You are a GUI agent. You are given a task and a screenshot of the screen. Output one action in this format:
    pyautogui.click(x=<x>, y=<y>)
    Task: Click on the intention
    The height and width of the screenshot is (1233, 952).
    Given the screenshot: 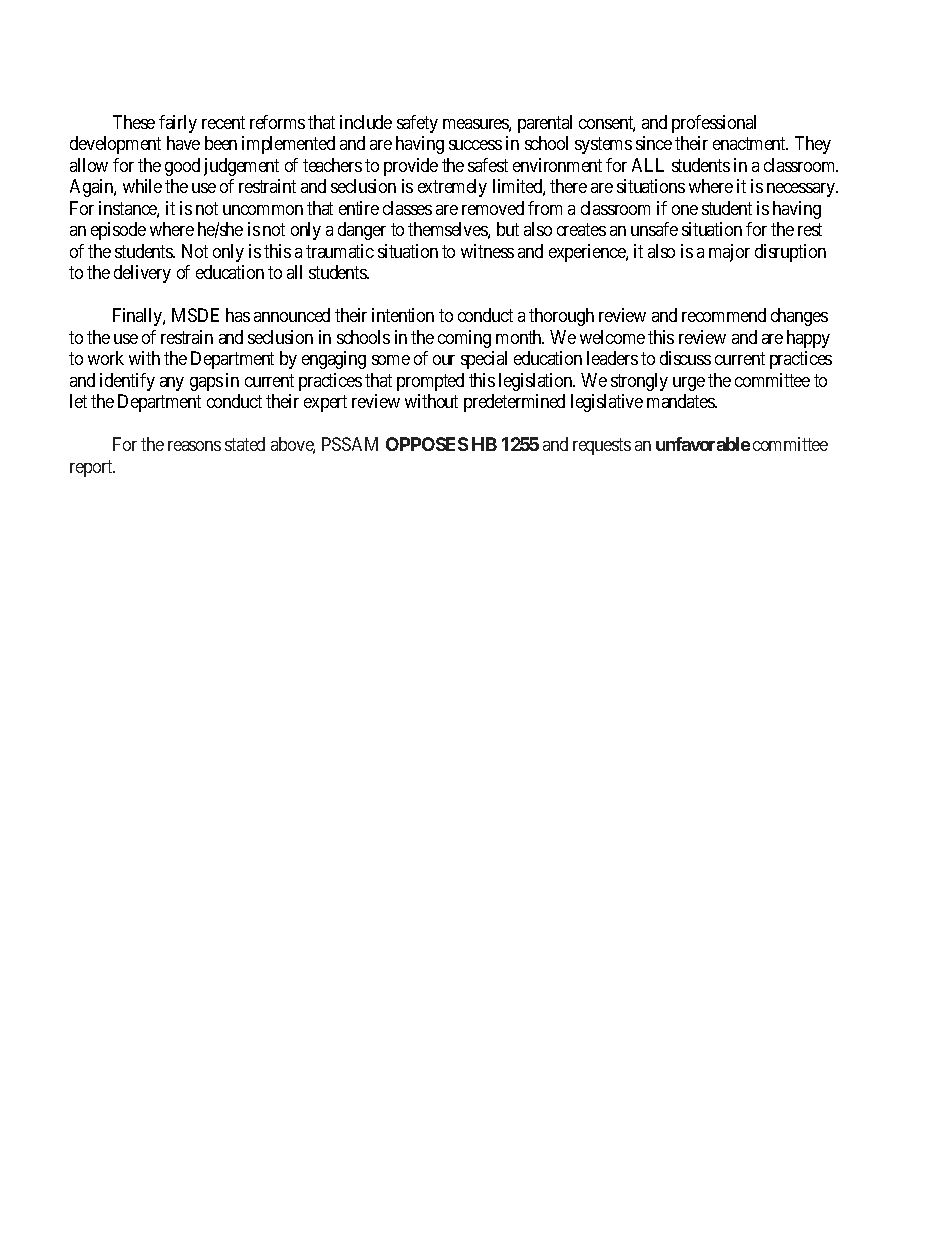 What is the action you would take?
    pyautogui.click(x=403, y=315)
